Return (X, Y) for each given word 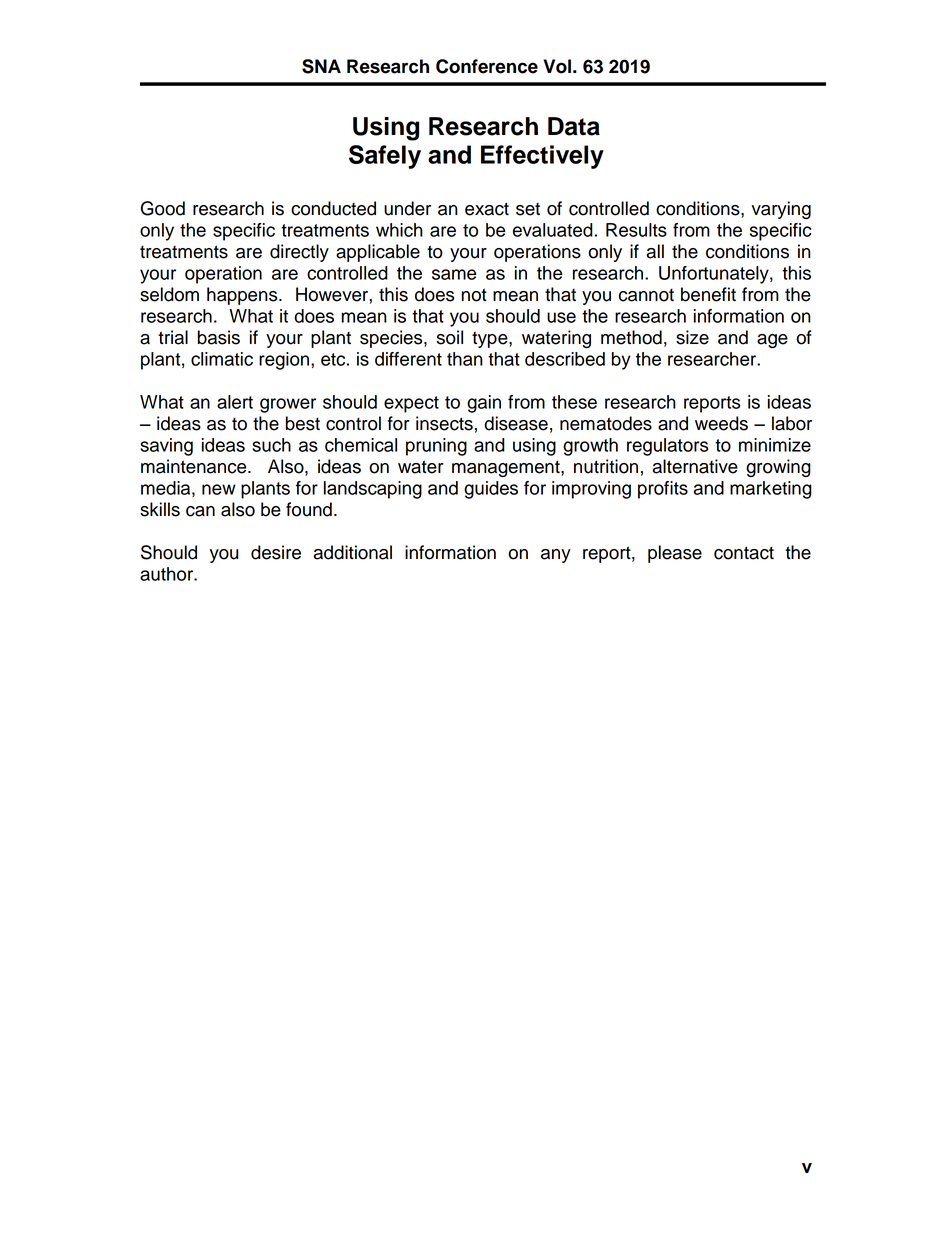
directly (299, 253)
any (556, 556)
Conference (487, 66)
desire (276, 552)
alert (235, 402)
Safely (385, 157)
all (655, 251)
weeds (721, 423)
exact (487, 209)
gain (484, 404)
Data (574, 126)
